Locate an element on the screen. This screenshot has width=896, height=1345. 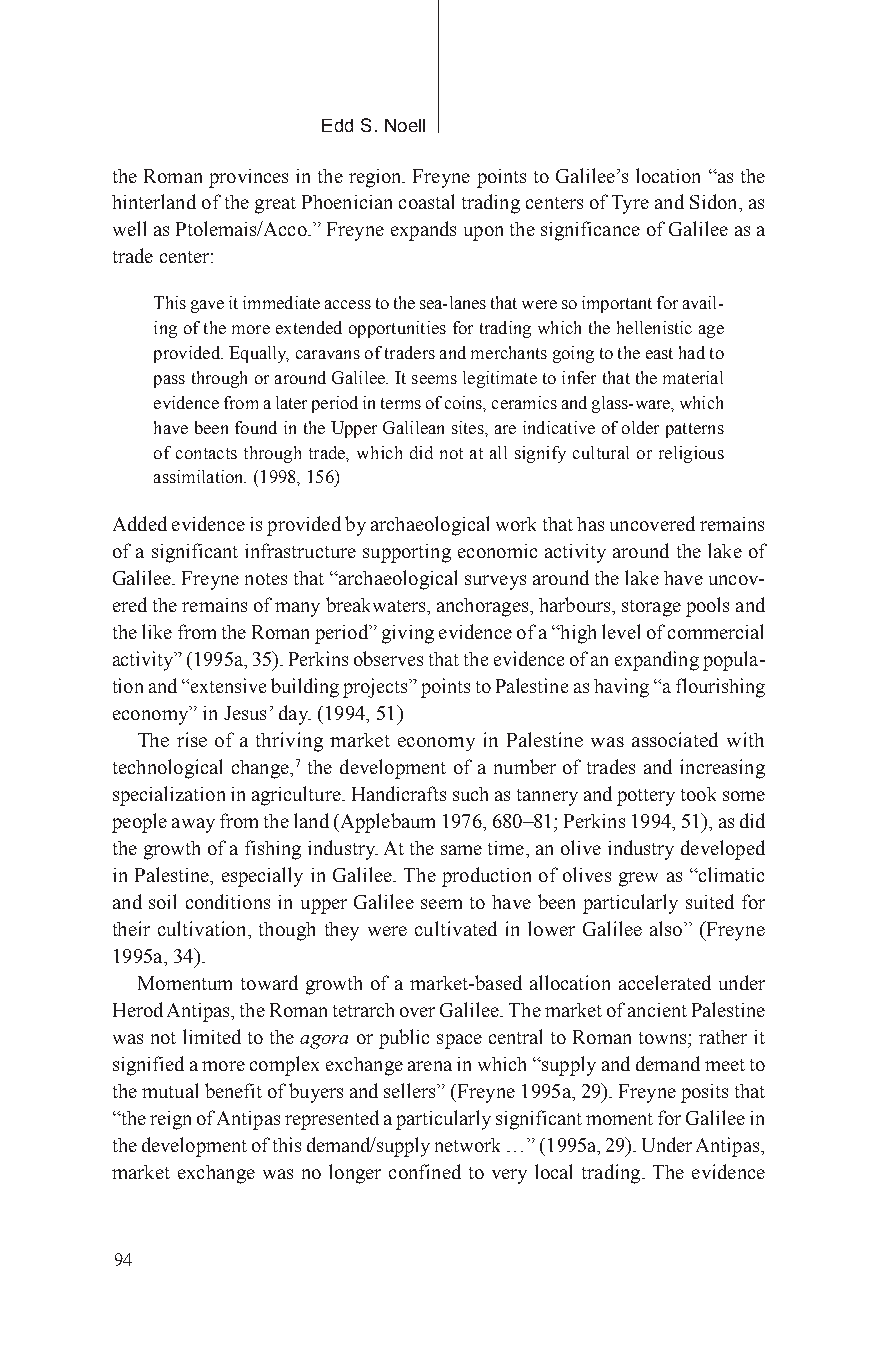
Sidon is located at coordinates (715, 201).
